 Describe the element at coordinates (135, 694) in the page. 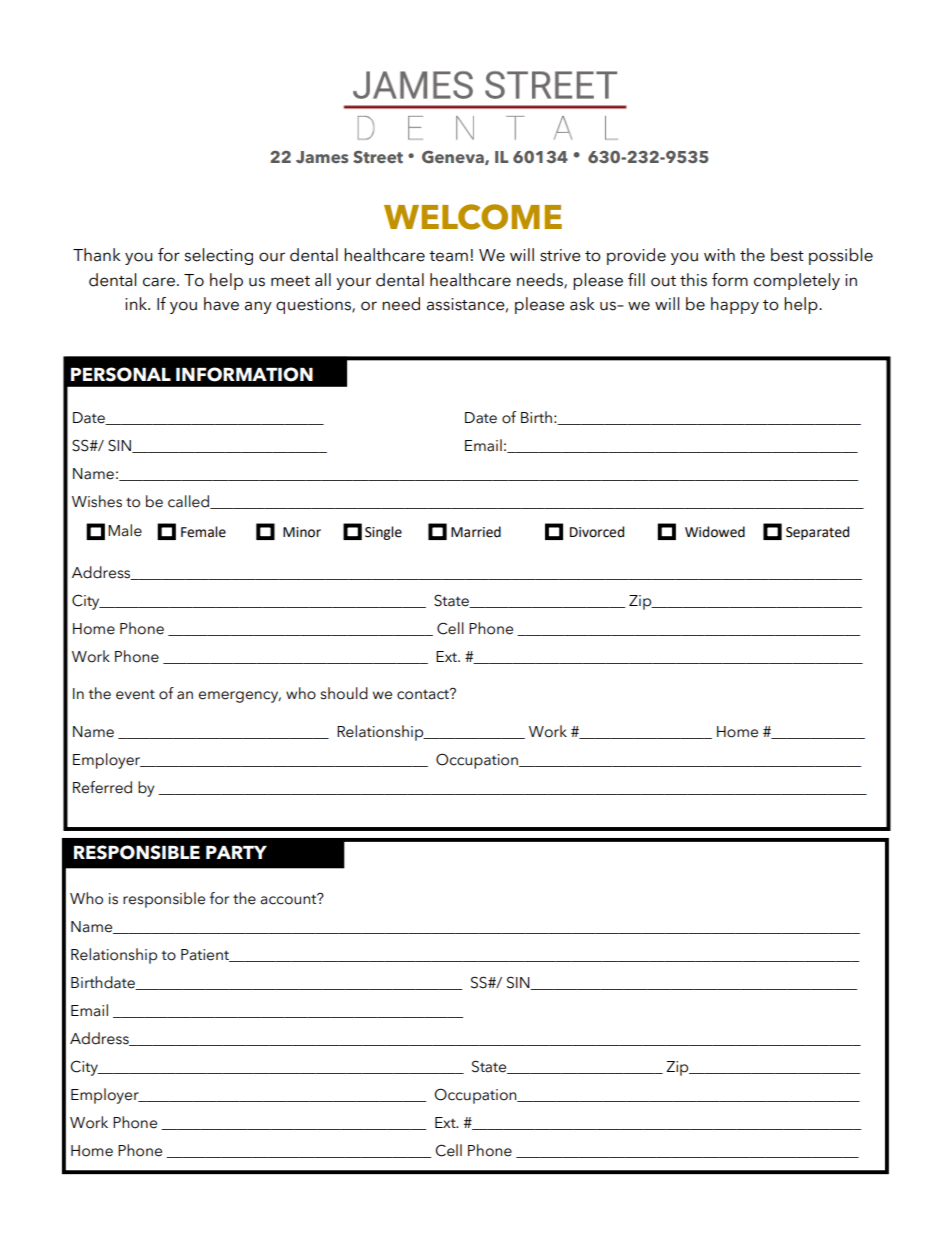

I see `event` at that location.
